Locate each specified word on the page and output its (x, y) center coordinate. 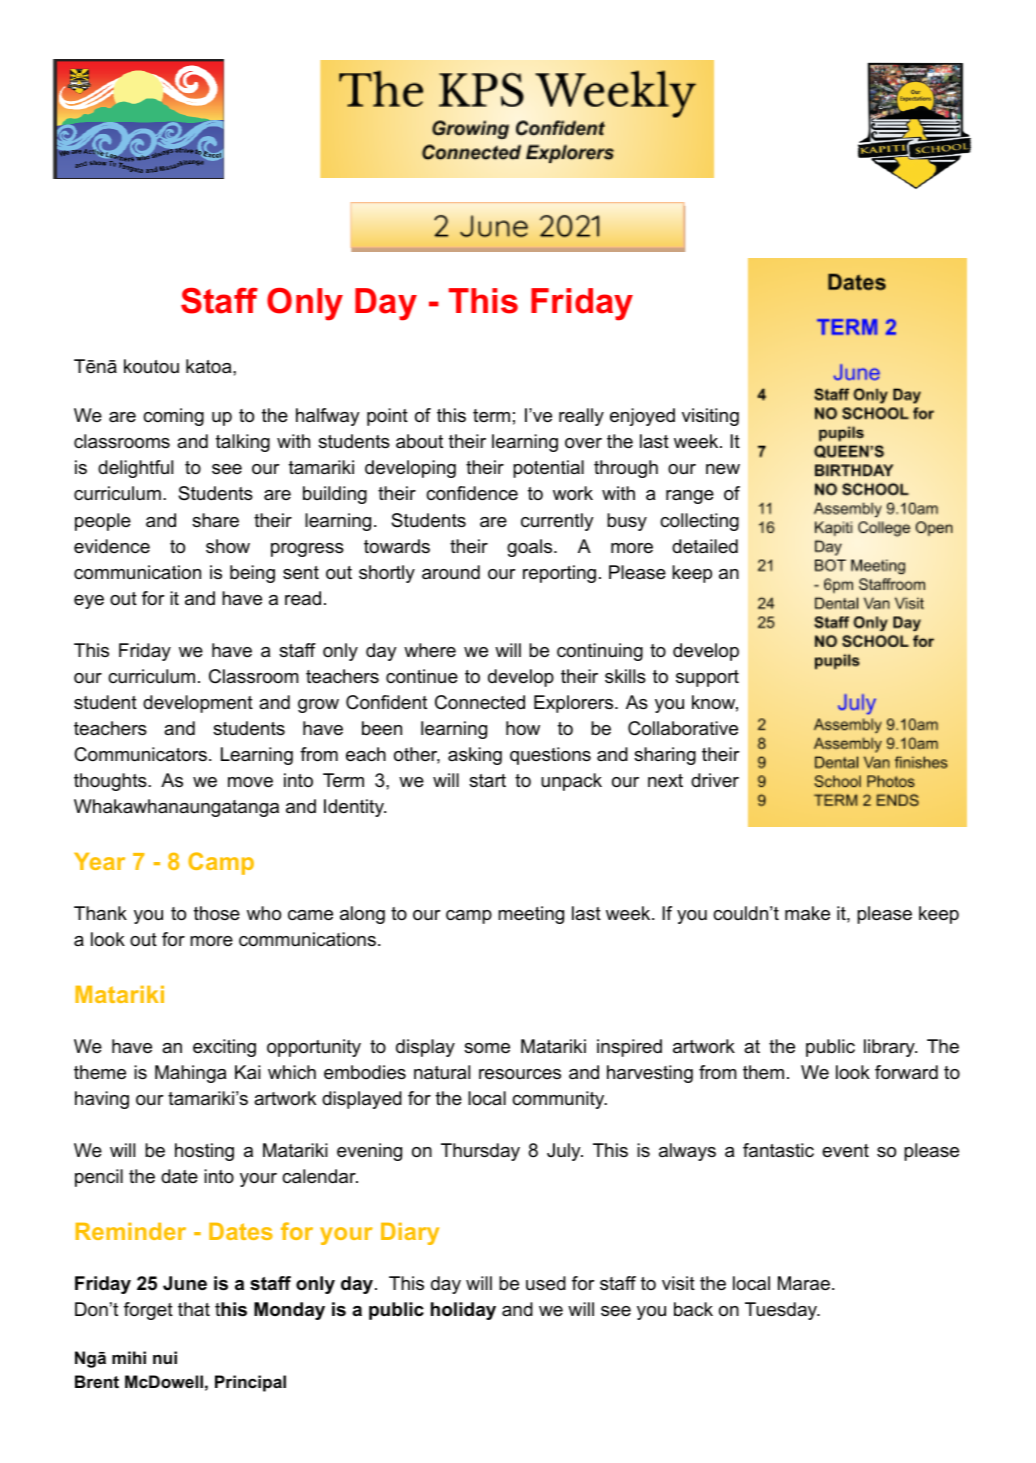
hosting (204, 1152)
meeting (531, 915)
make (807, 913)
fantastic (778, 1150)
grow (318, 706)
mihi (129, 1357)
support (707, 678)
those (217, 913)
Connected (480, 702)
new (723, 469)
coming (173, 417)
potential (548, 469)
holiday (463, 1311)
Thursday (480, 1152)
